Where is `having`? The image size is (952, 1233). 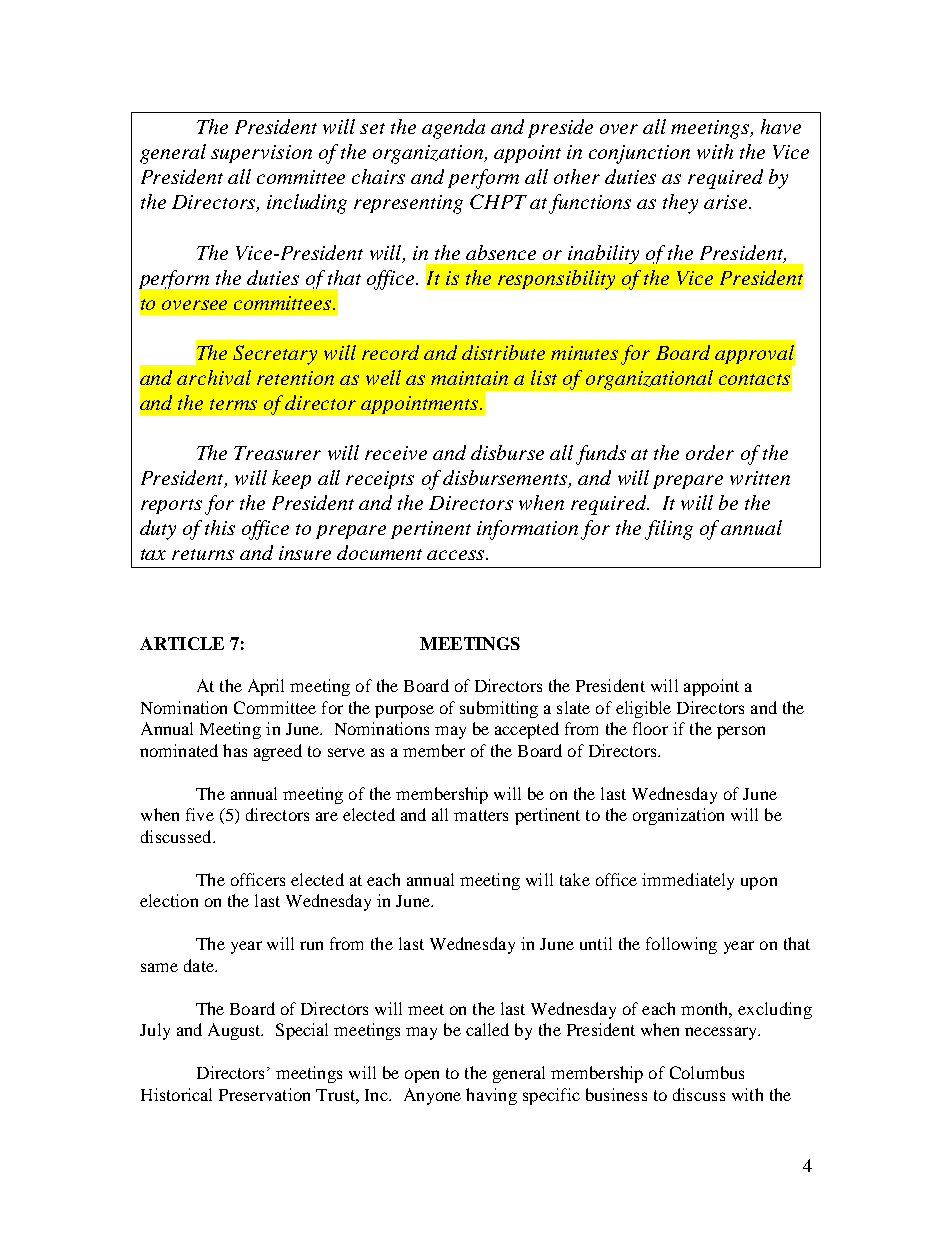
having is located at coordinates (491, 1096).
